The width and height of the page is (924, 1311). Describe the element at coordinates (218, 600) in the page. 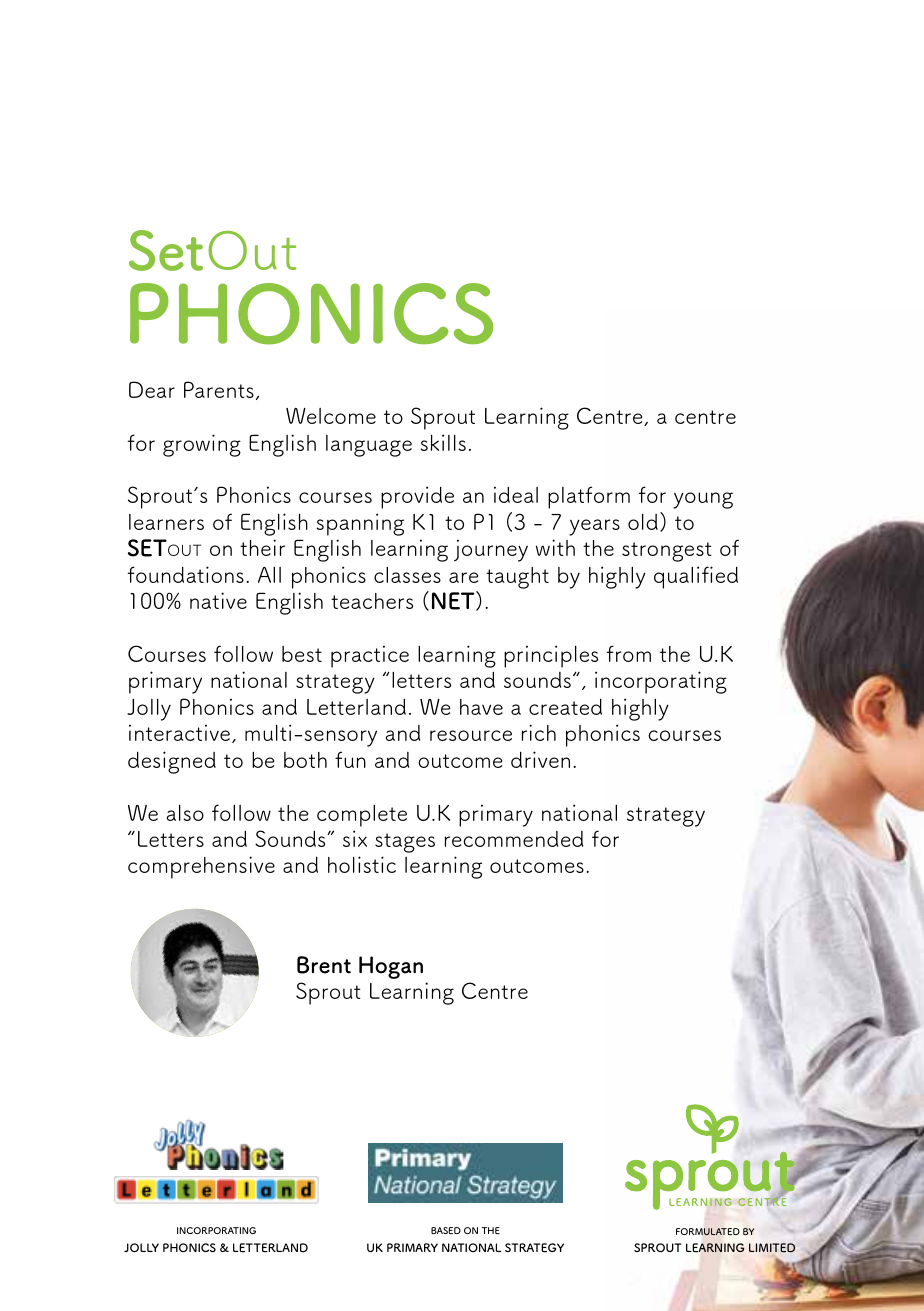

I see `native` at that location.
